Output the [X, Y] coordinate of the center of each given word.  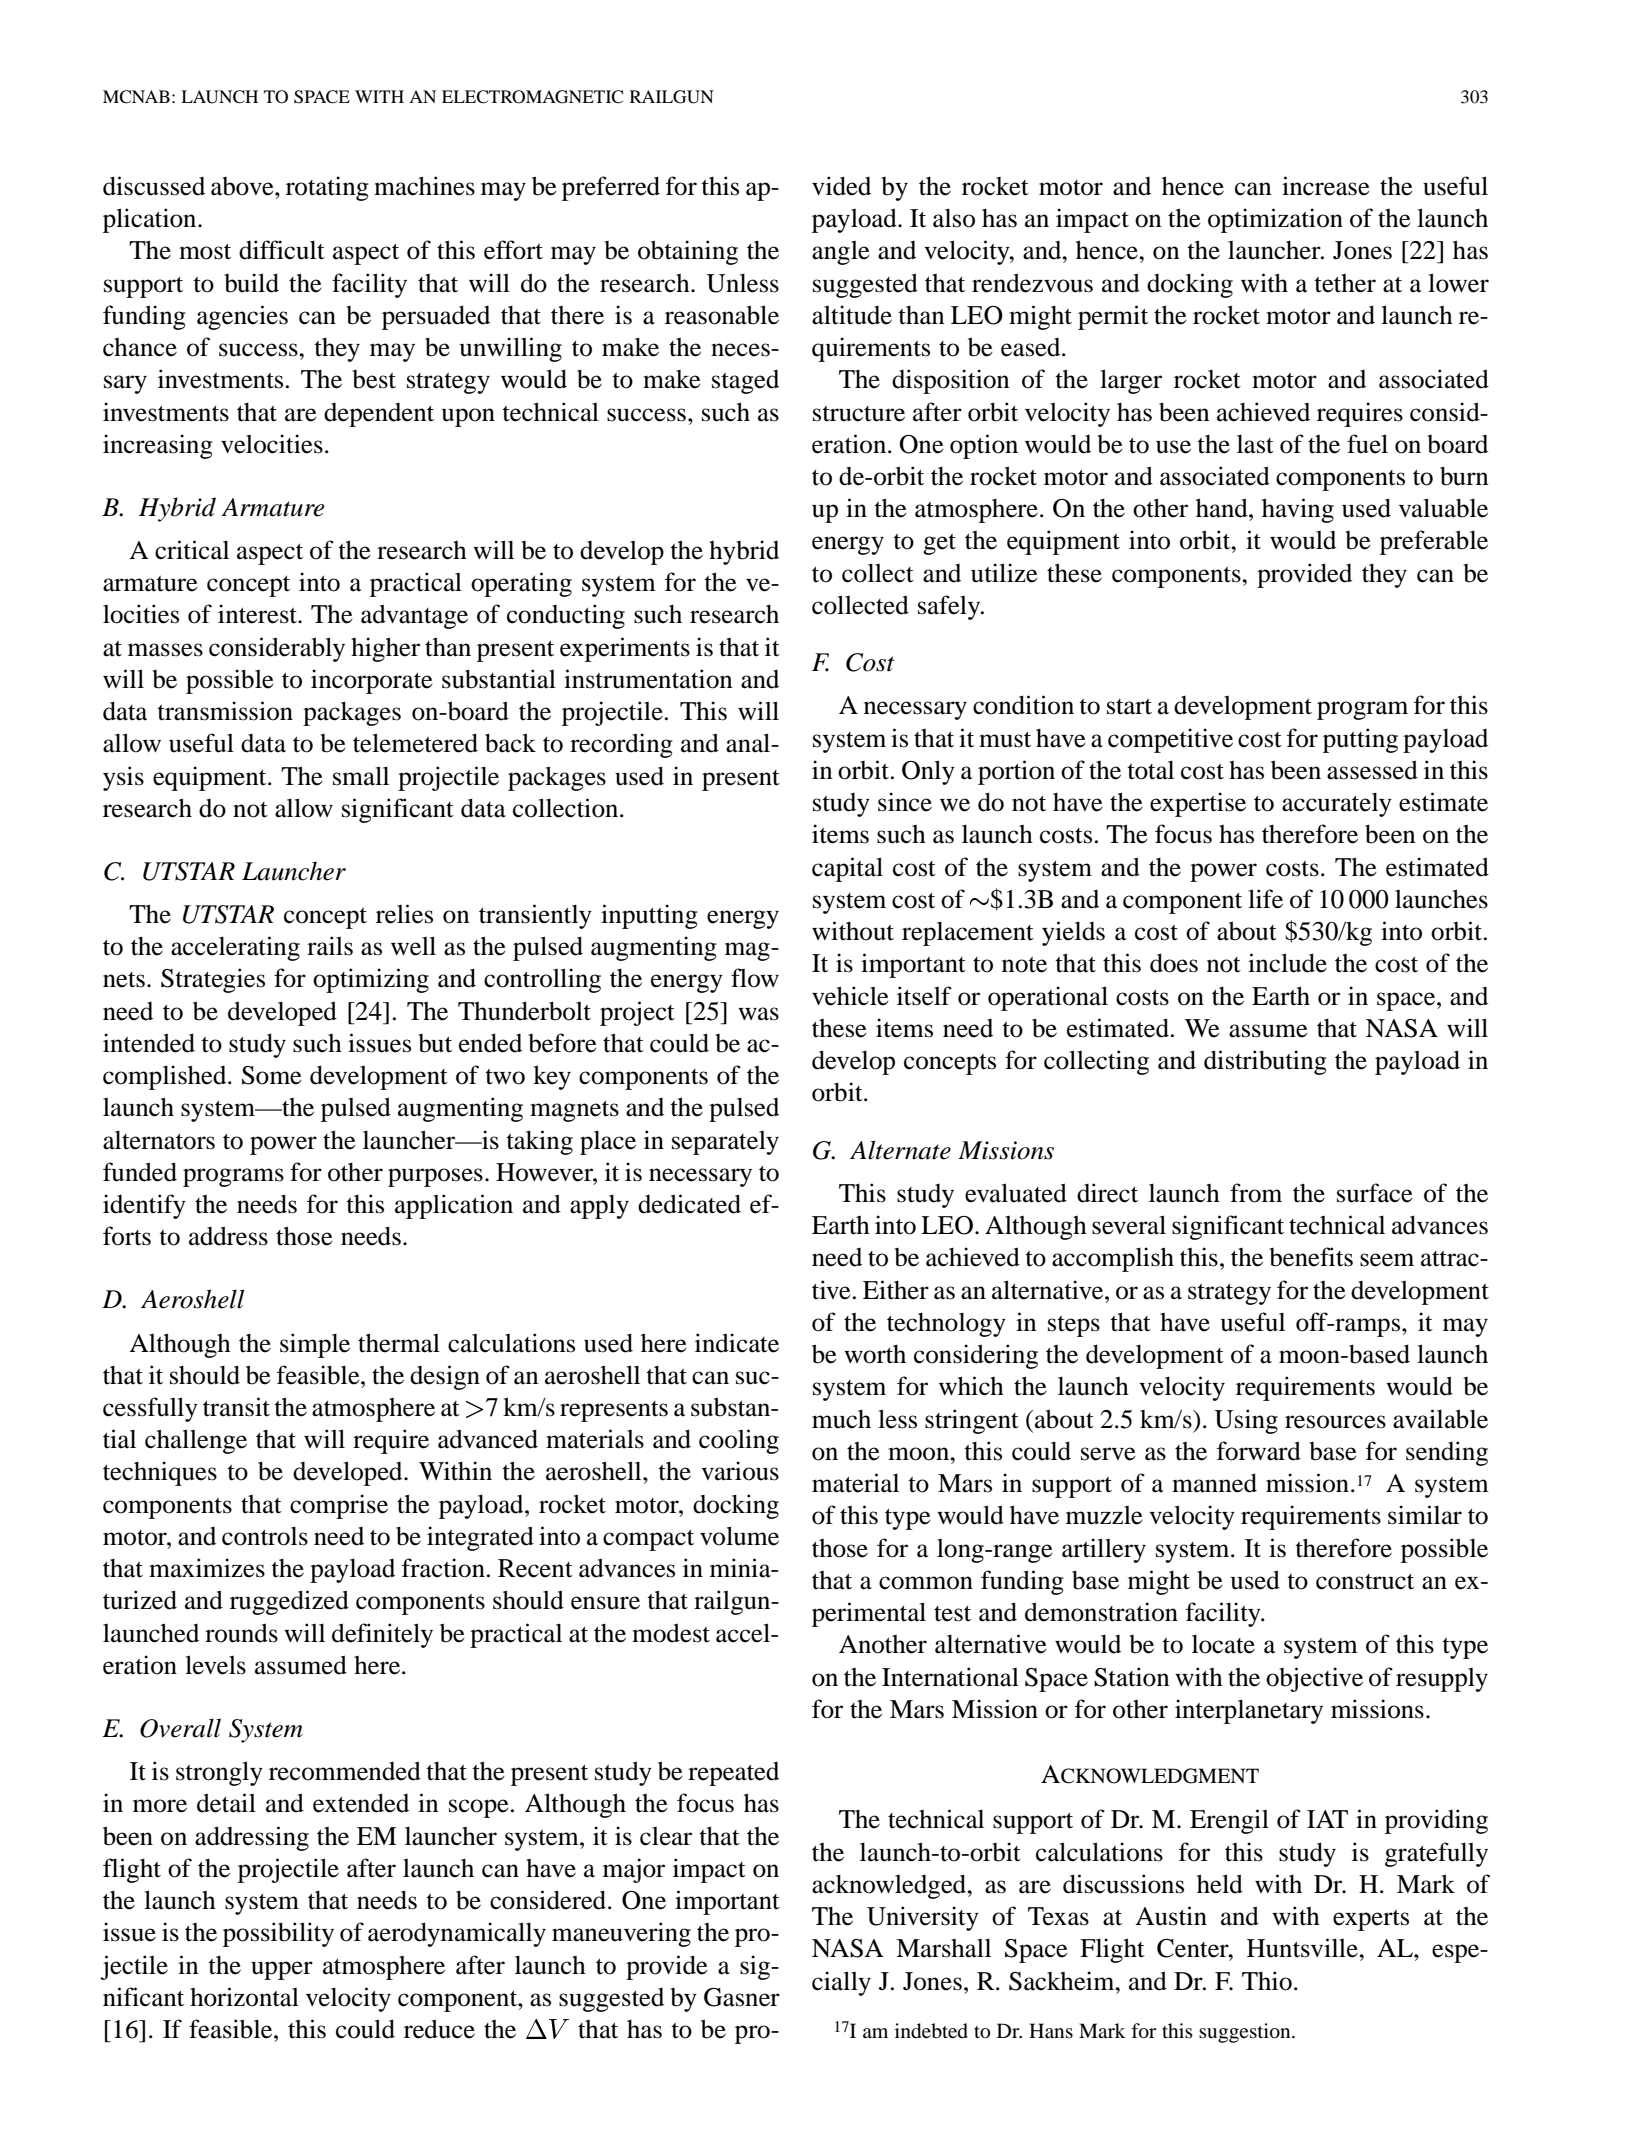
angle [841, 253]
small [361, 776]
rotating [327, 188]
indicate [737, 1343]
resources [1335, 1422]
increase [1326, 186]
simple [315, 1345]
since [905, 802]
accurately [1337, 805]
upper [282, 1970]
